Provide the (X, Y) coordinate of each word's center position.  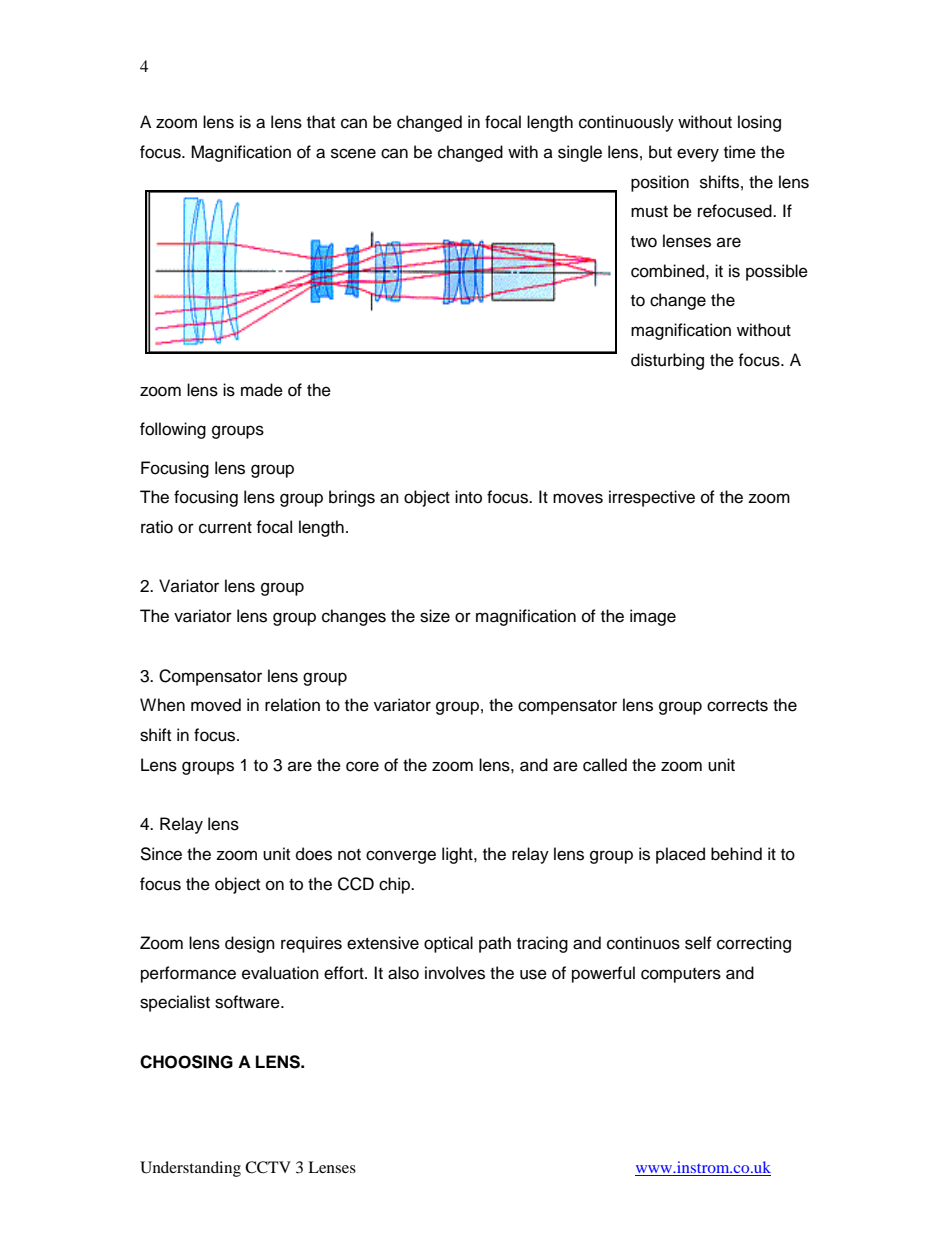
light (458, 855)
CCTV (268, 1167)
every (698, 155)
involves (455, 973)
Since (161, 854)
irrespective (652, 498)
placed (680, 855)
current (225, 528)
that (321, 122)
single (580, 153)
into (468, 497)
